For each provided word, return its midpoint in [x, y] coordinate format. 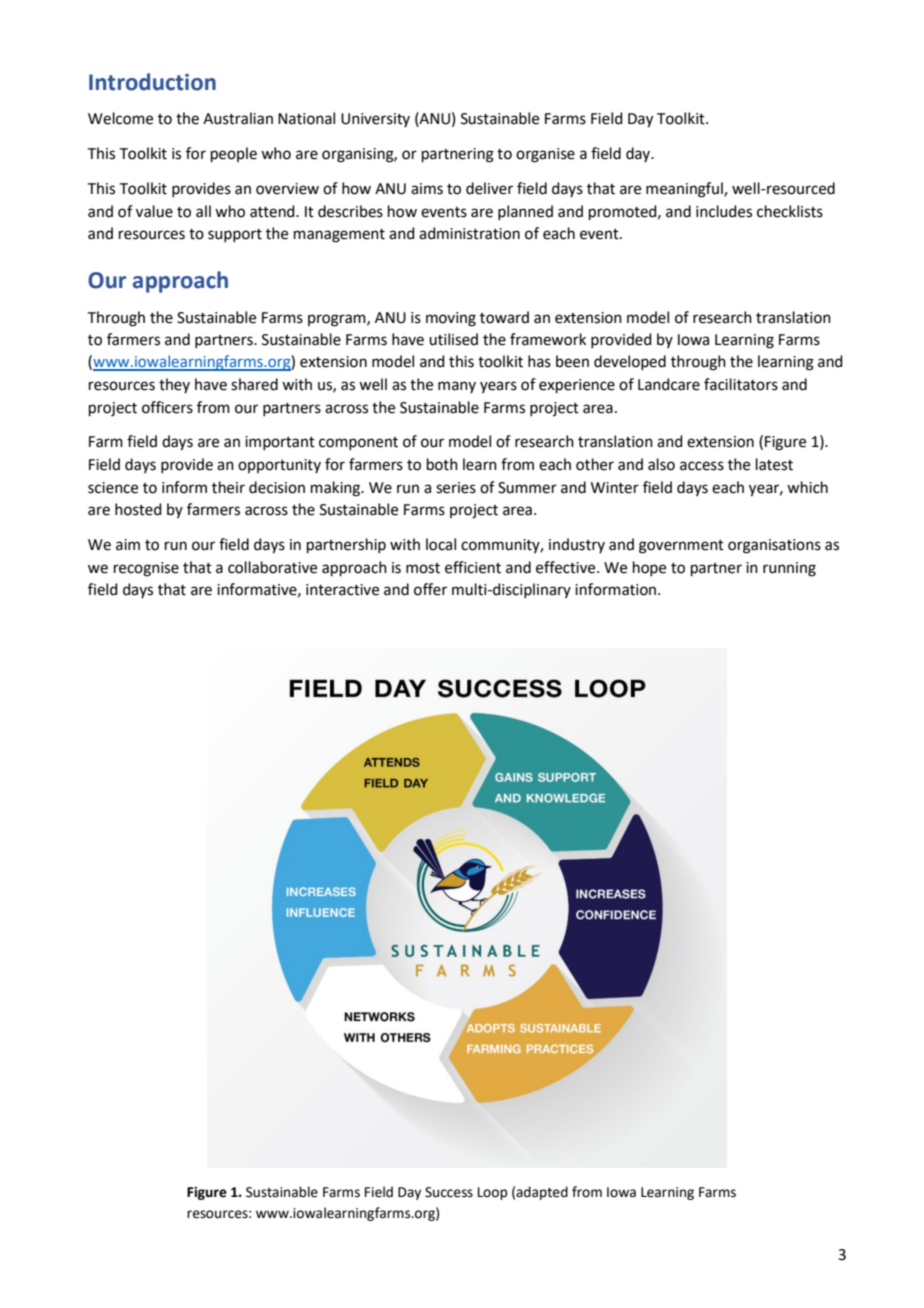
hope [649, 568]
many [457, 387]
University [375, 120]
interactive [342, 590]
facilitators [741, 384]
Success [449, 1192]
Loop [492, 1193]
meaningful [685, 190]
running [789, 569]
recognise [146, 569]
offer [430, 589]
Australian [238, 118]
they [174, 385]
